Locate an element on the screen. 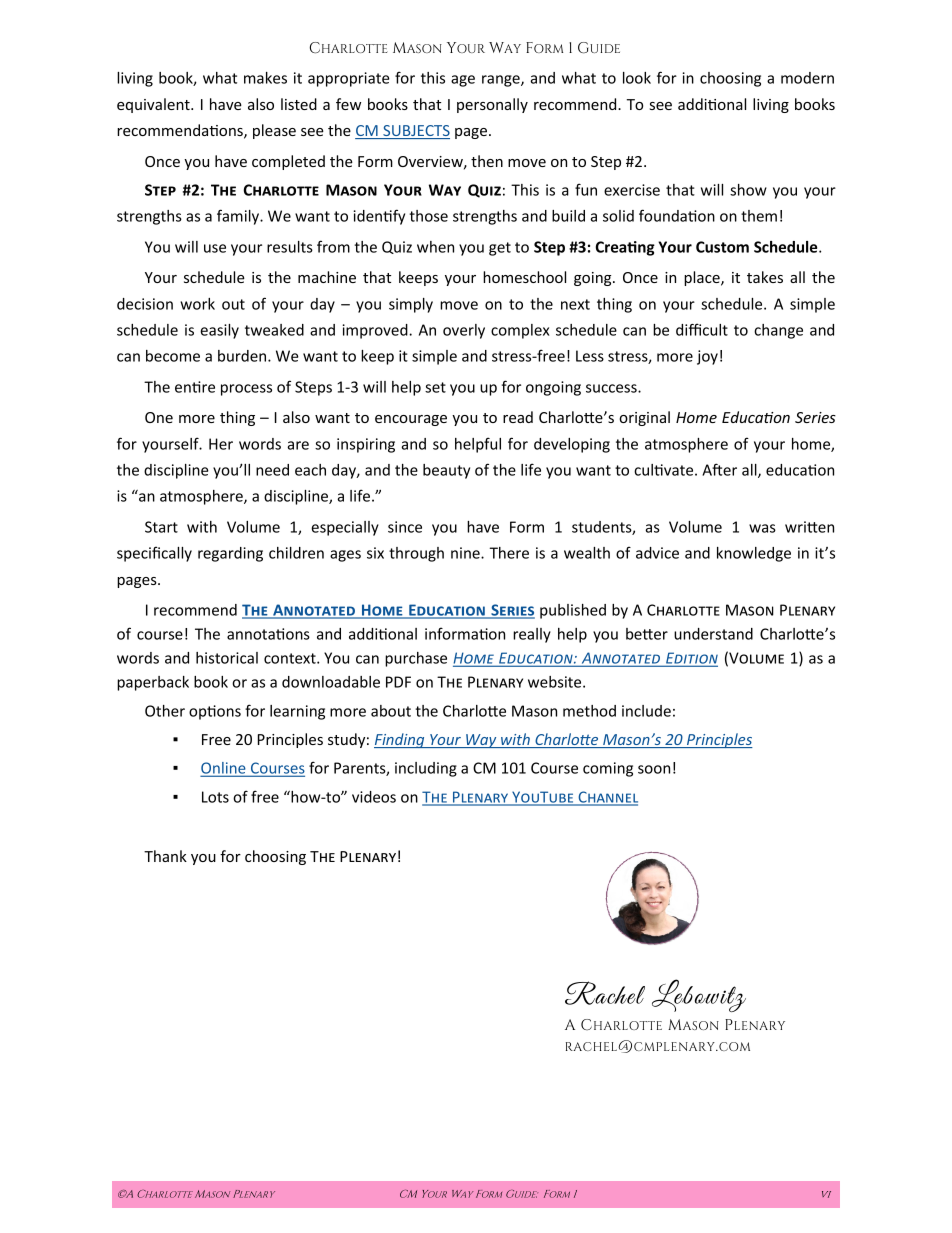 Image resolution: width=952 pixels, height=1233 pixels. including is located at coordinates (426, 769).
